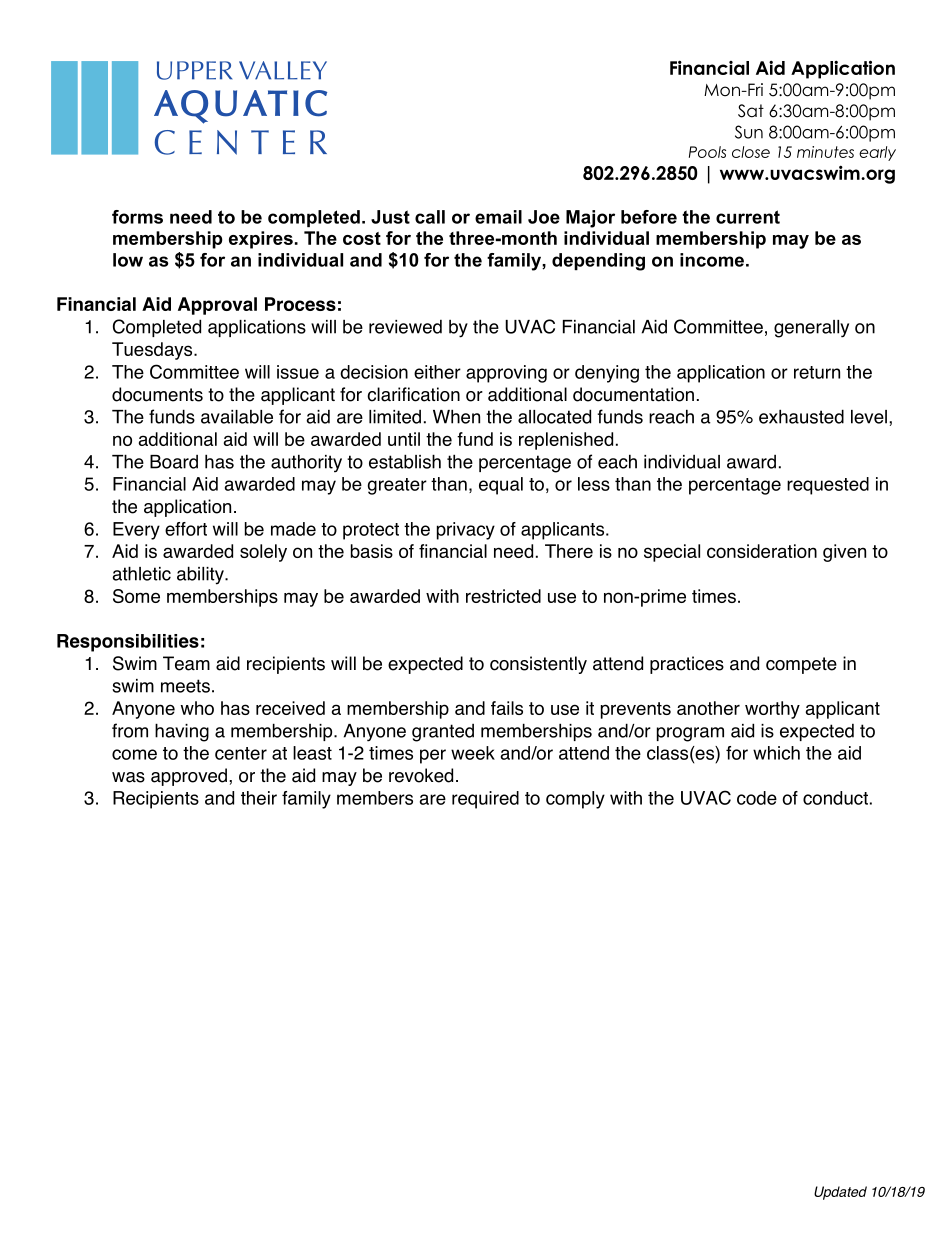 The image size is (952, 1233). I want to click on email, so click(498, 217).
